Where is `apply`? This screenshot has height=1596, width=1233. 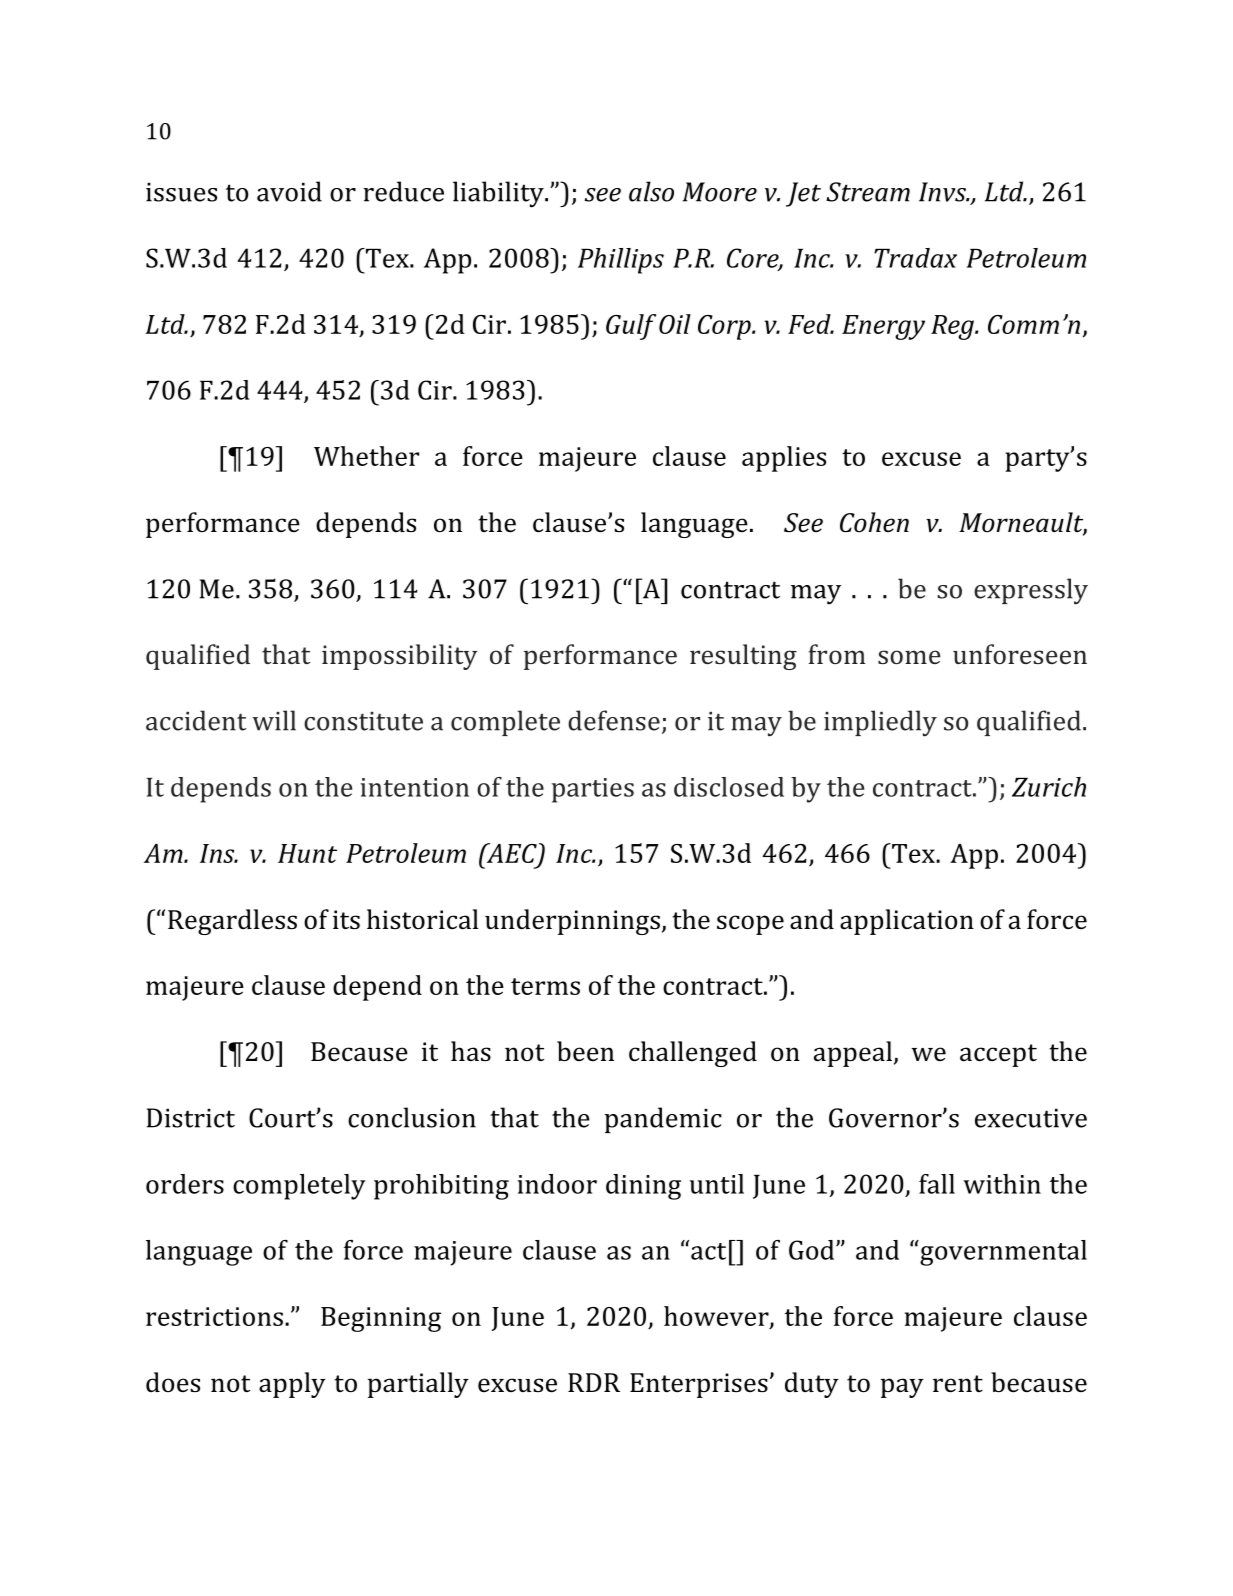
apply is located at coordinates (292, 1385).
